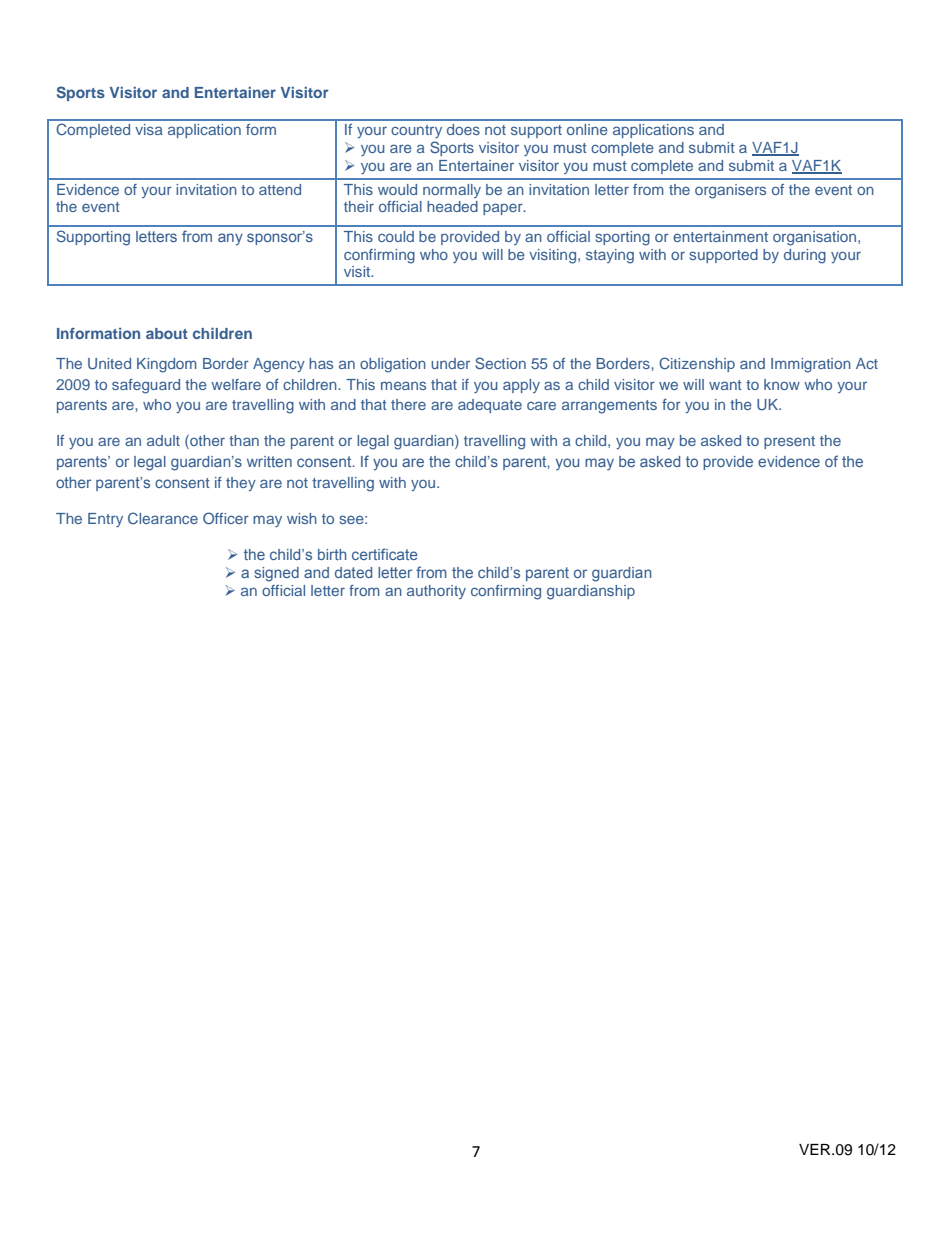  What do you see at coordinates (280, 189) in the image?
I see `attend` at bounding box center [280, 189].
